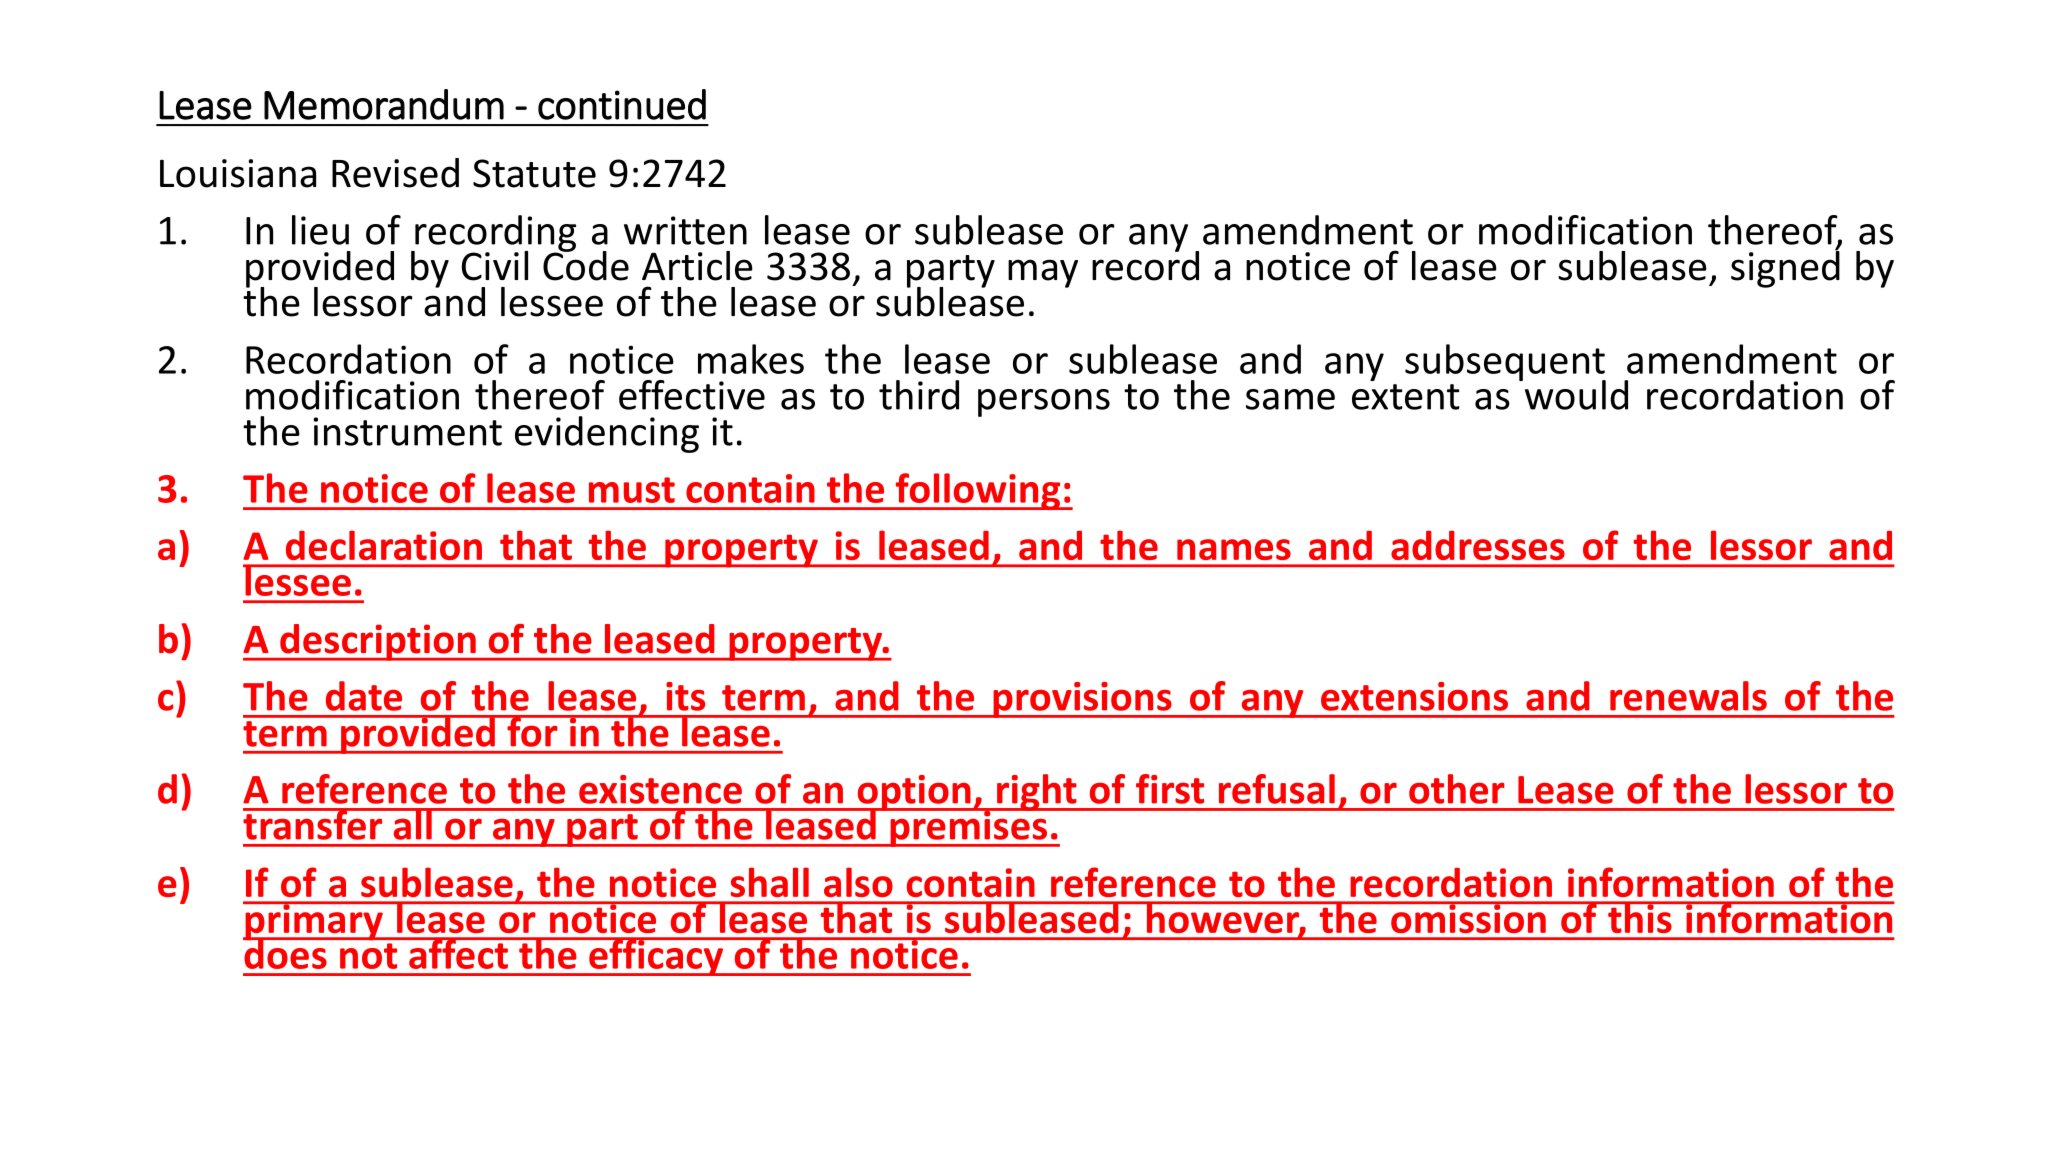  I want to click on affect, so click(458, 953).
